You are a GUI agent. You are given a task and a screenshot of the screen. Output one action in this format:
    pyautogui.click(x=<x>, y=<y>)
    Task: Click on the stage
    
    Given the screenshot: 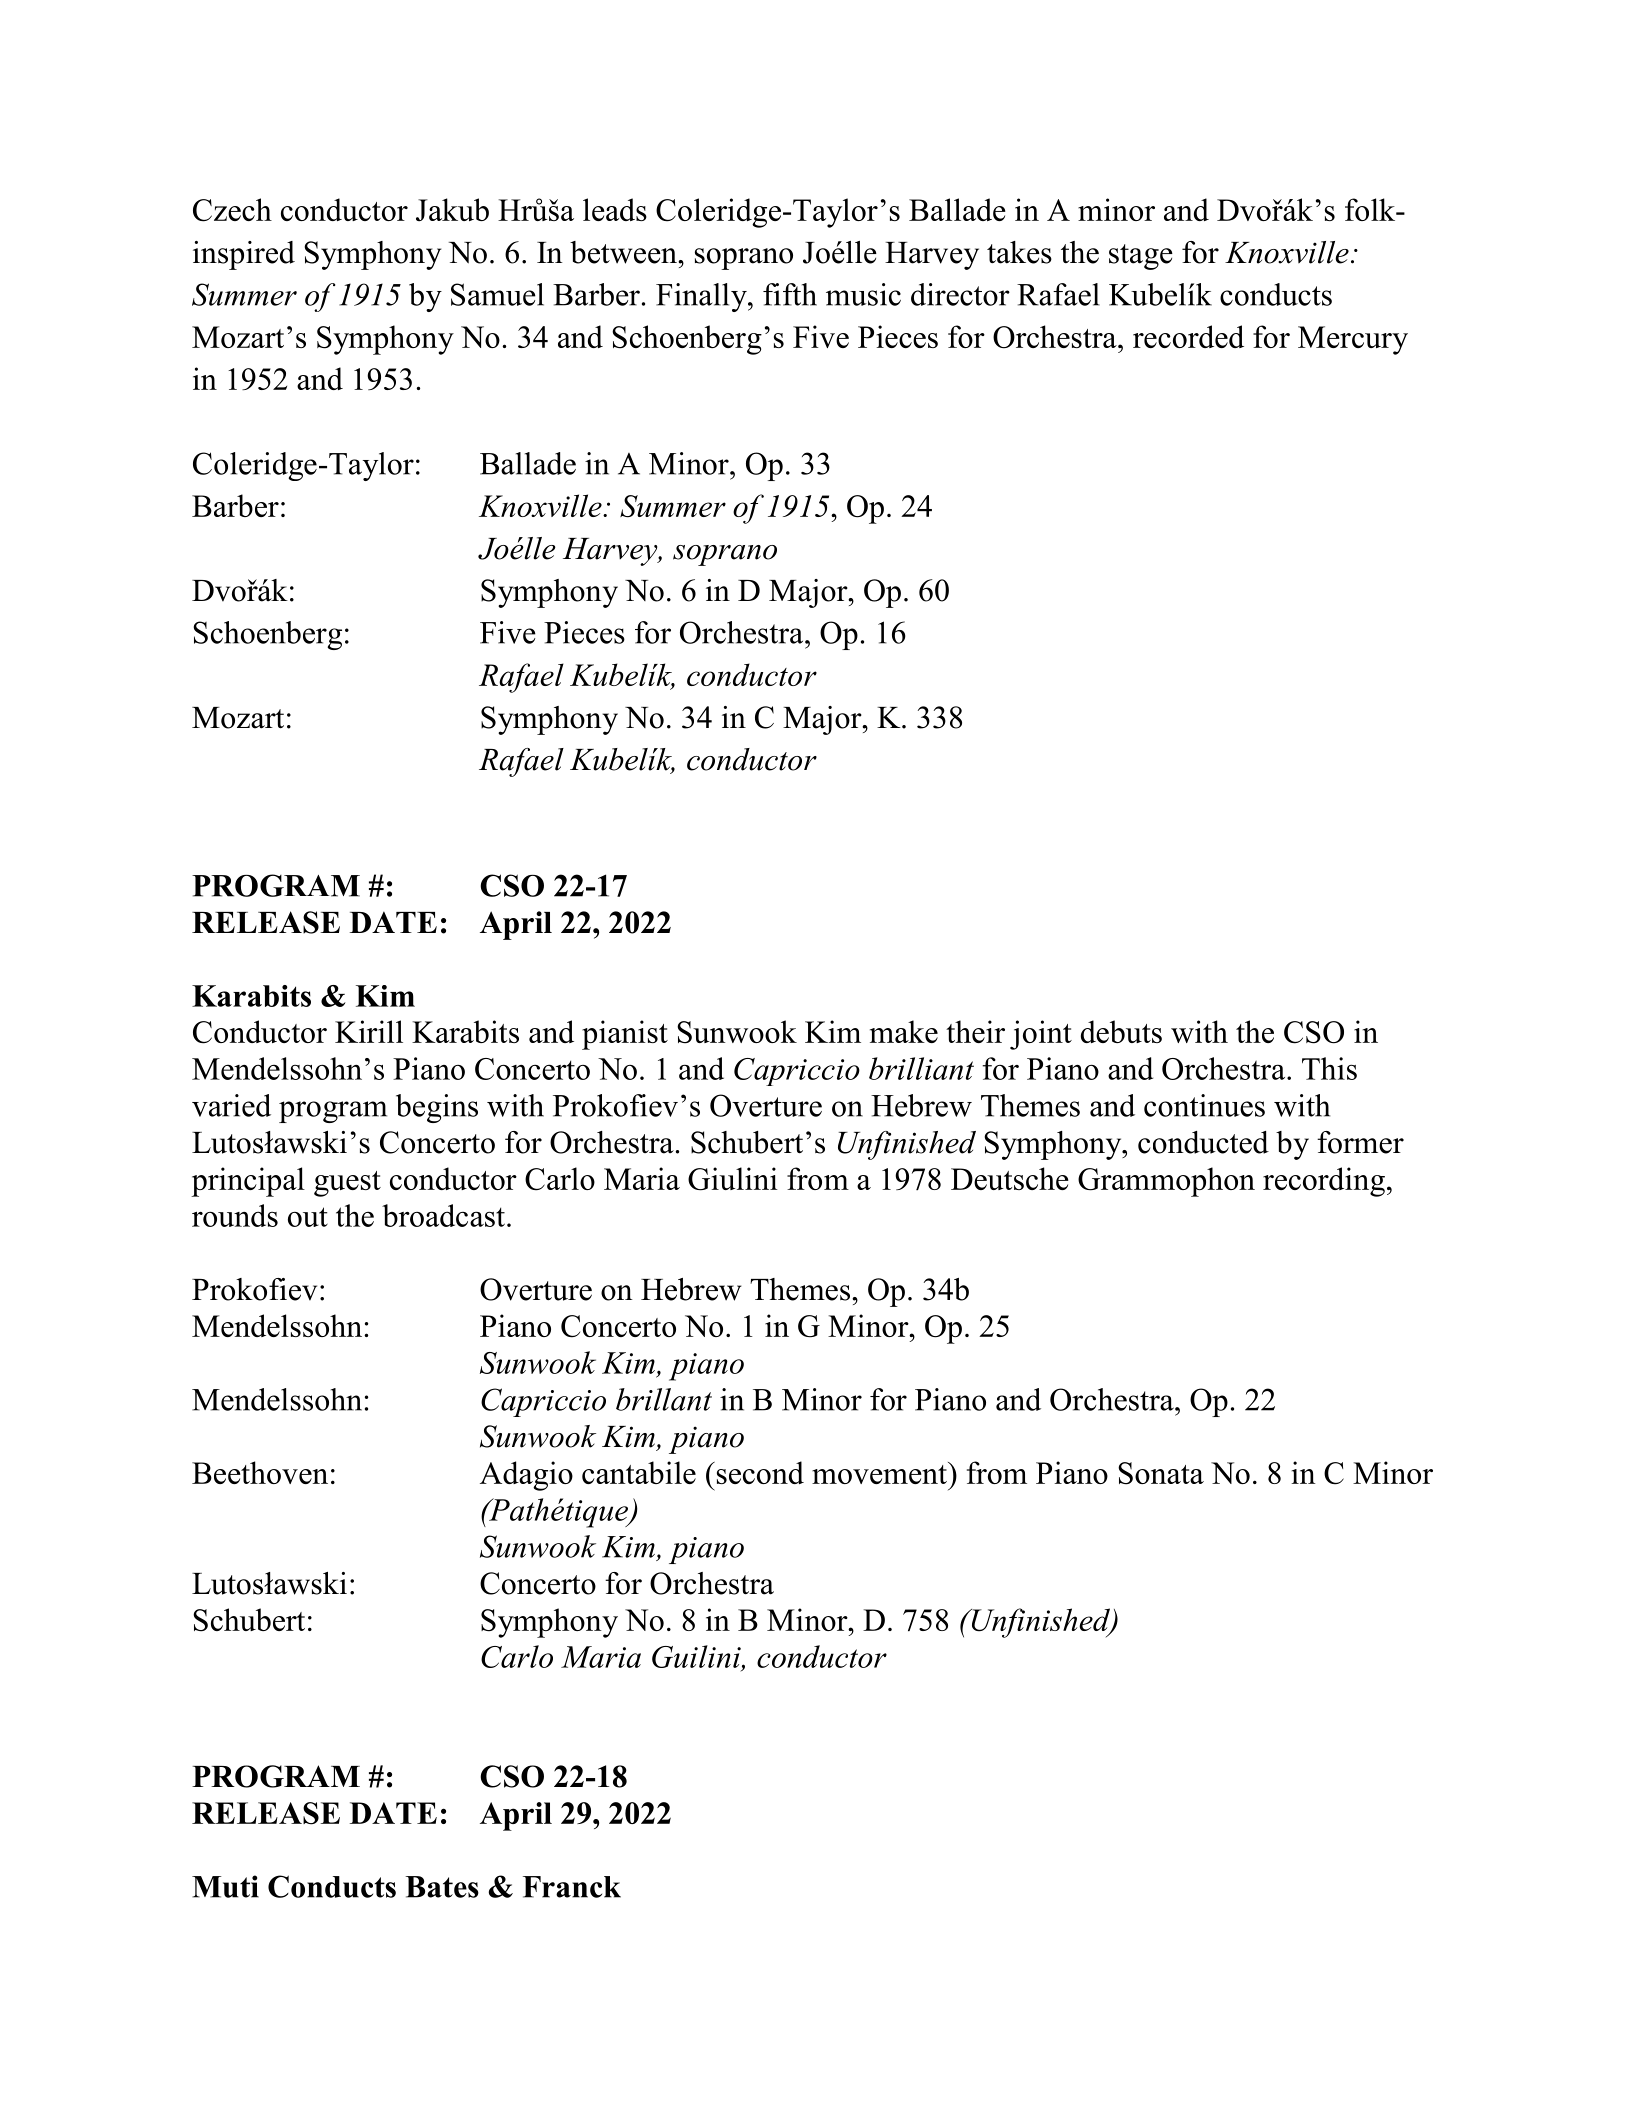 What is the action you would take?
    pyautogui.click(x=1141, y=257)
